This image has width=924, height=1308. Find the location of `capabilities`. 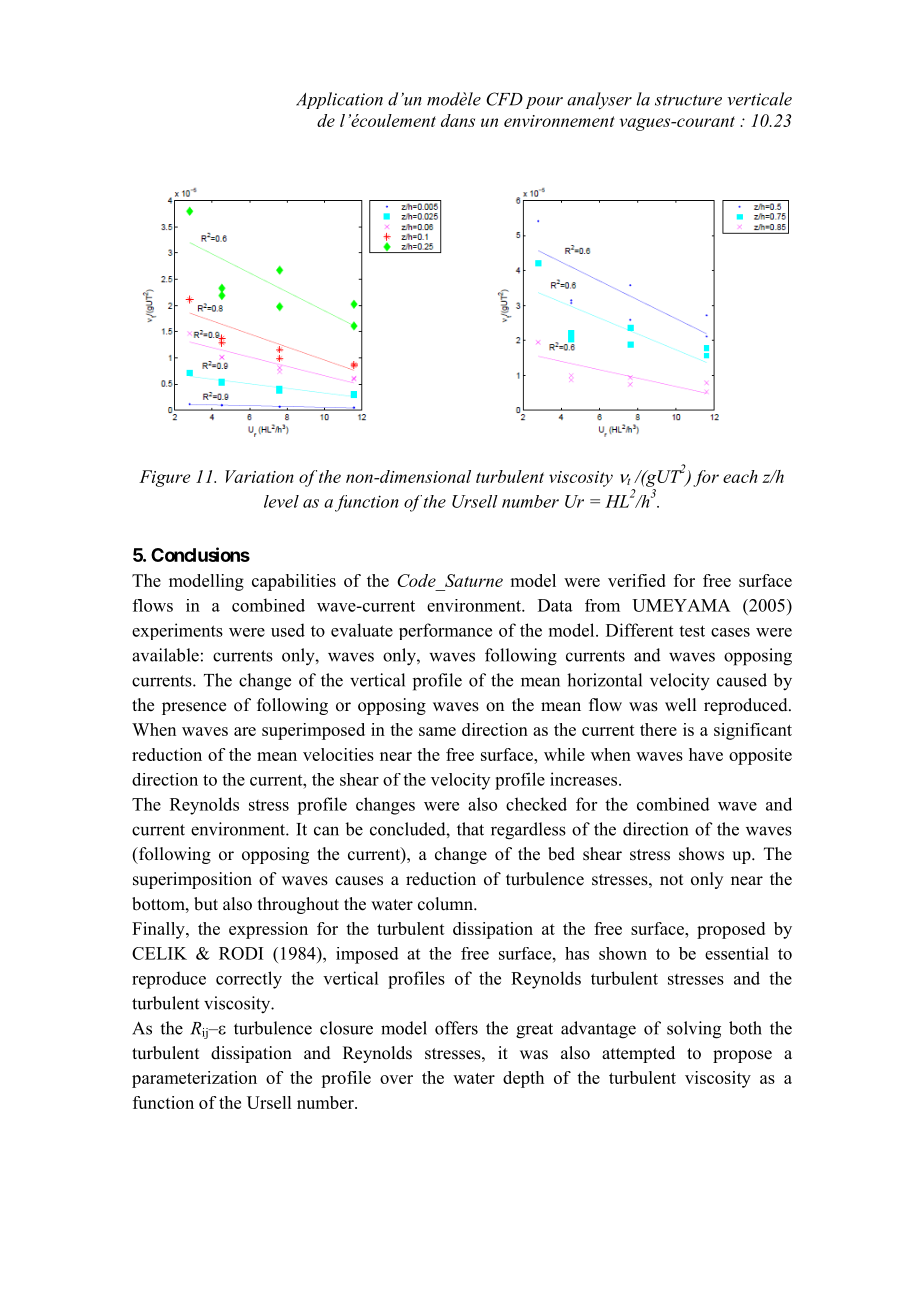

capabilities is located at coordinates (294, 582).
